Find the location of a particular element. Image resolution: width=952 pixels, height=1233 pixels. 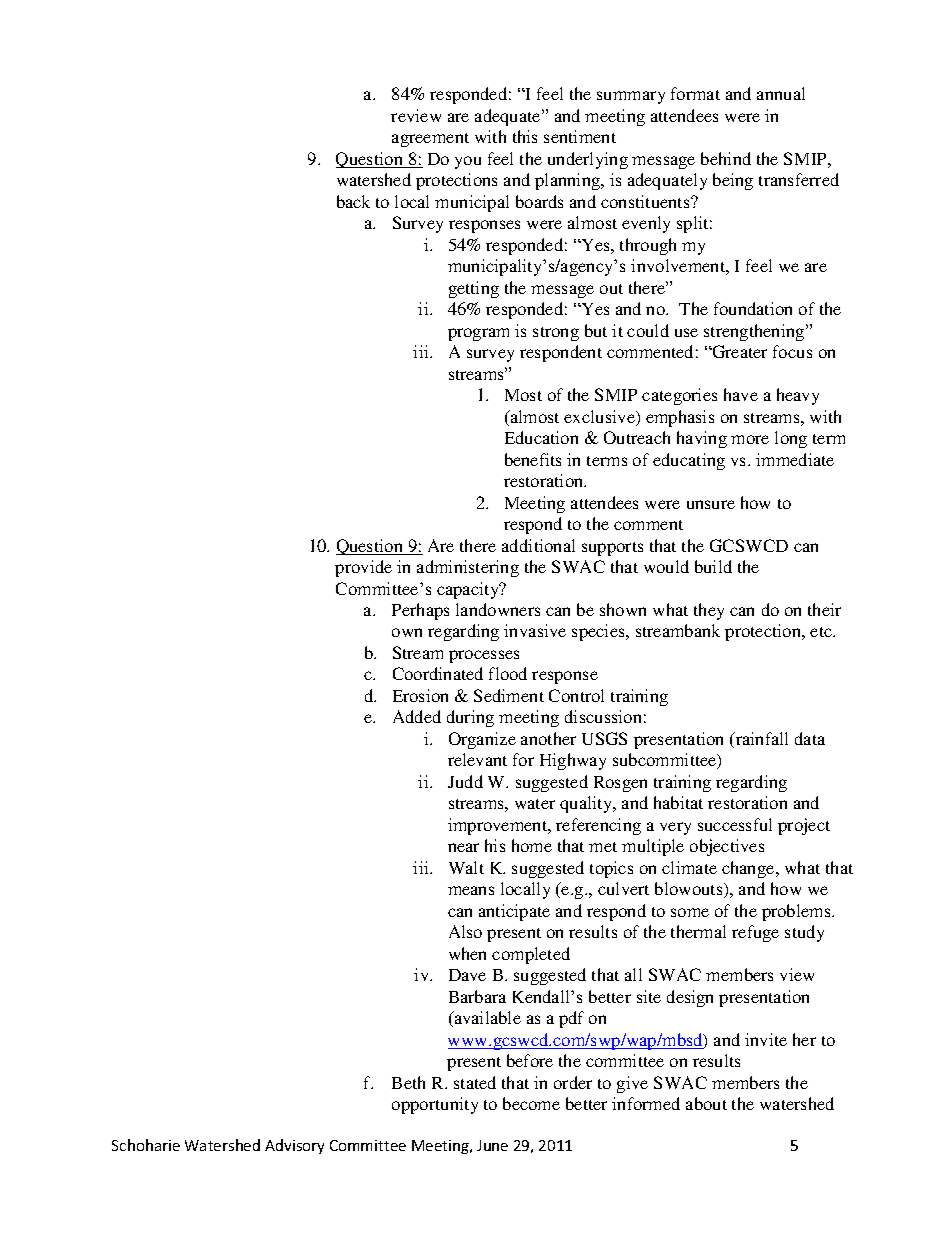

change is located at coordinates (749, 869).
